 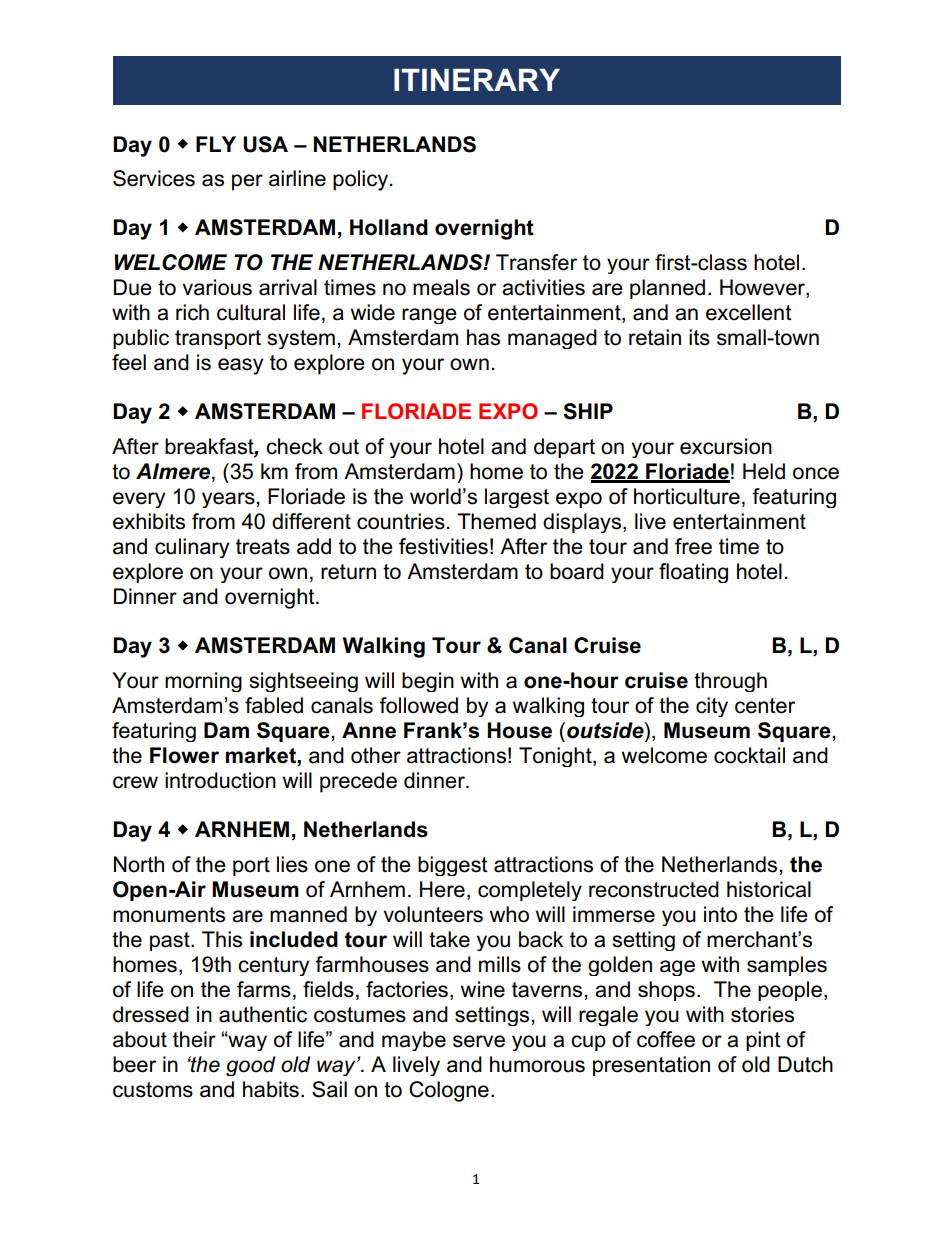 What do you see at coordinates (220, 780) in the document?
I see `introduction` at bounding box center [220, 780].
